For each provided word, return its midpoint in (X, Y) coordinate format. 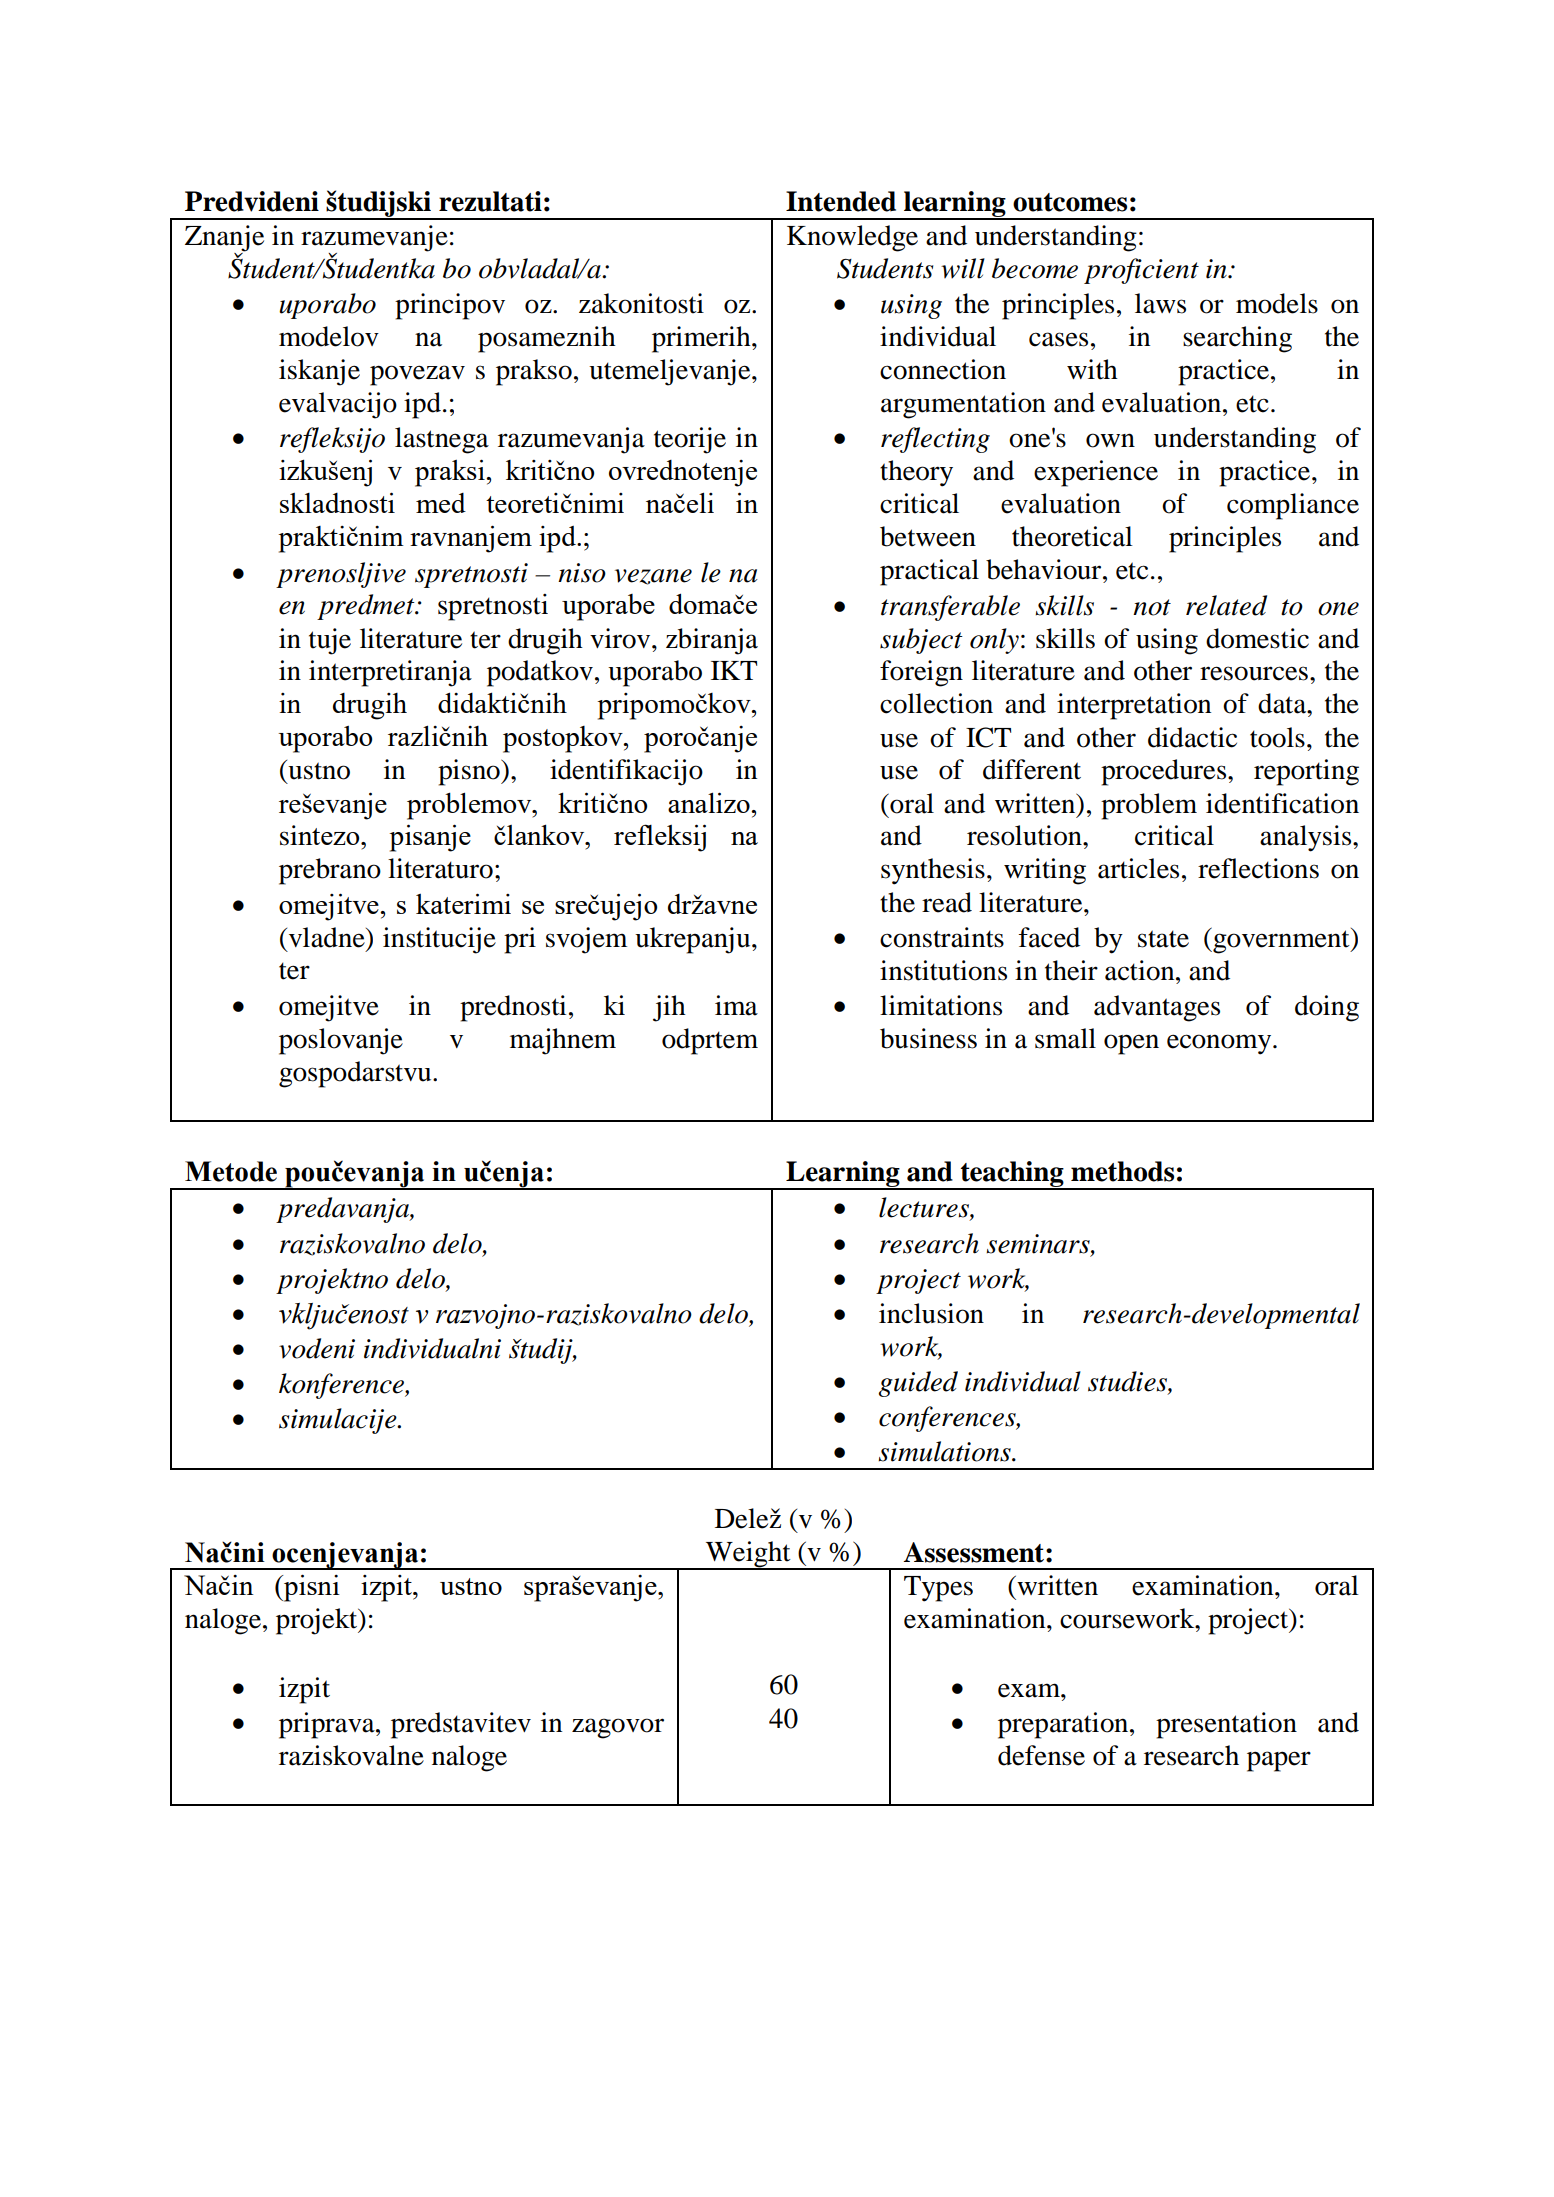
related (1226, 605)
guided (918, 1384)
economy (1220, 1044)
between (928, 536)
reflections (1258, 868)
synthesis (933, 871)
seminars (1039, 1244)
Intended (841, 201)
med (441, 503)
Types (938, 1589)
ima (736, 1005)
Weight (748, 1555)
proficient (1141, 271)
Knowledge (852, 238)
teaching (1012, 1175)
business (928, 1038)
